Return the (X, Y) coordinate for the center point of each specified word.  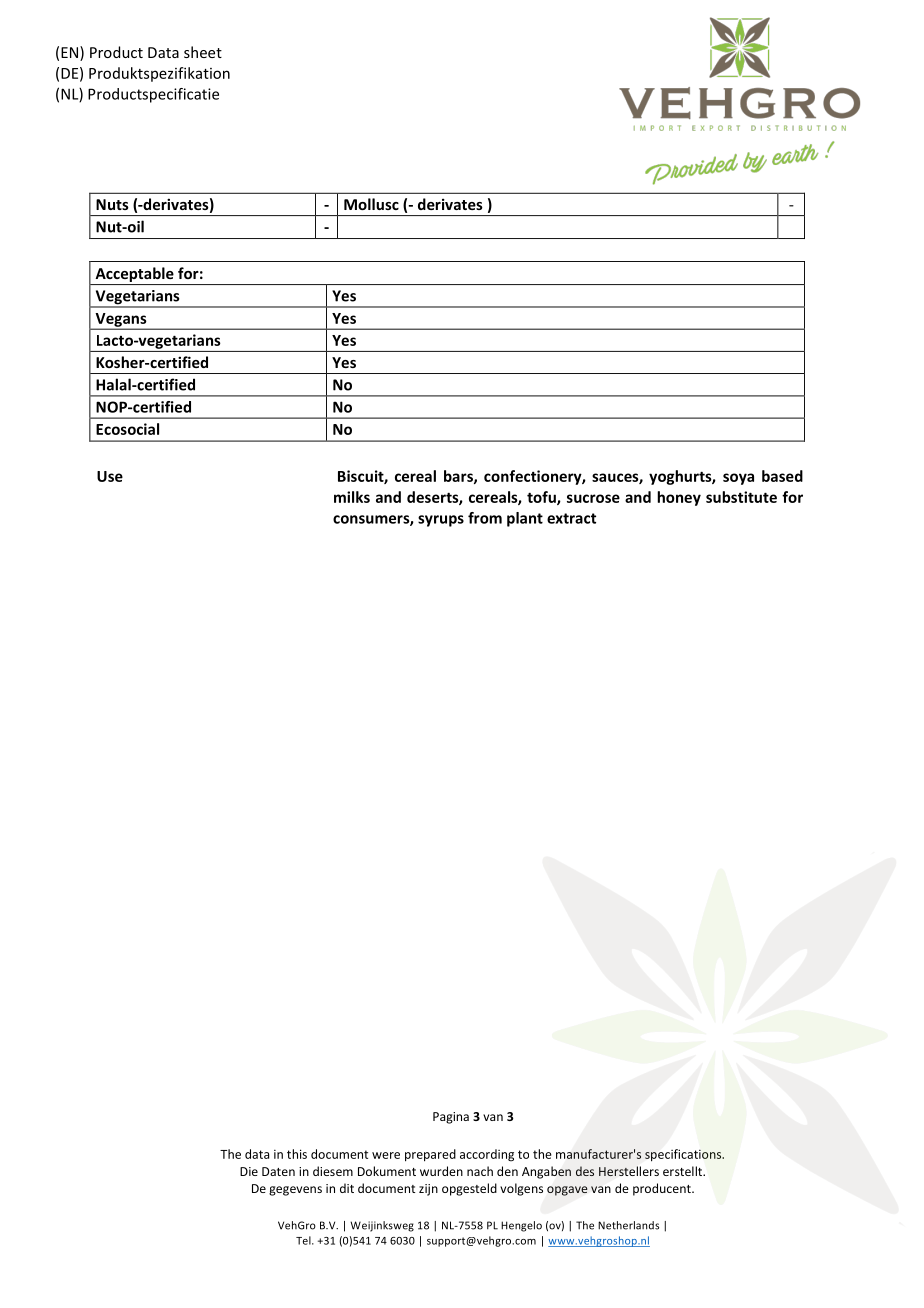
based (782, 476)
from (485, 518)
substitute (741, 497)
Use (110, 476)
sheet (203, 52)
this (297, 1154)
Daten (278, 1171)
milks (352, 497)
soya (738, 479)
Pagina (451, 1118)
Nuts (112, 204)
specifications (684, 1155)
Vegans (121, 321)
